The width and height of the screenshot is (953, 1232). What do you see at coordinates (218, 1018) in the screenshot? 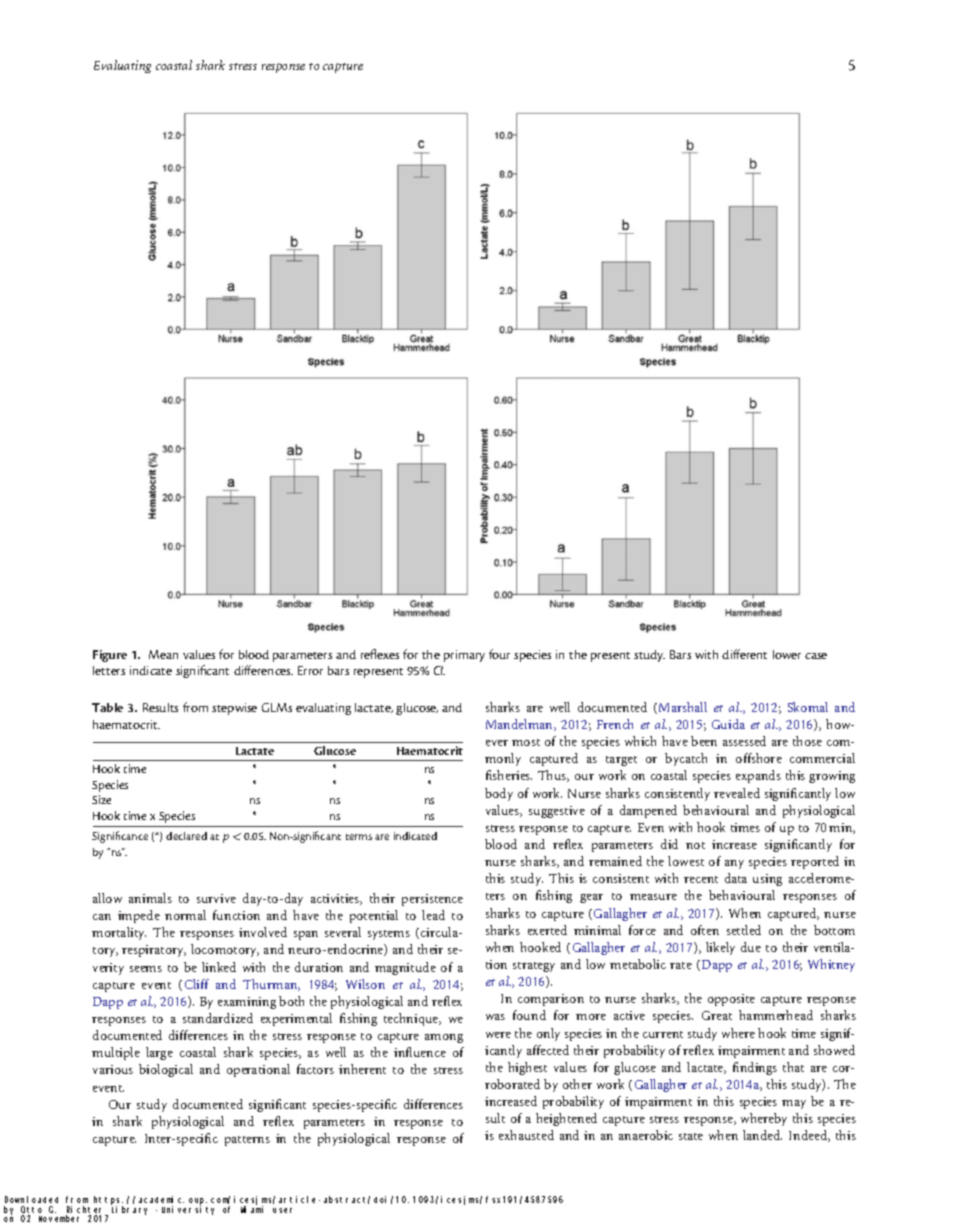
I see `standardized` at bounding box center [218, 1018].
